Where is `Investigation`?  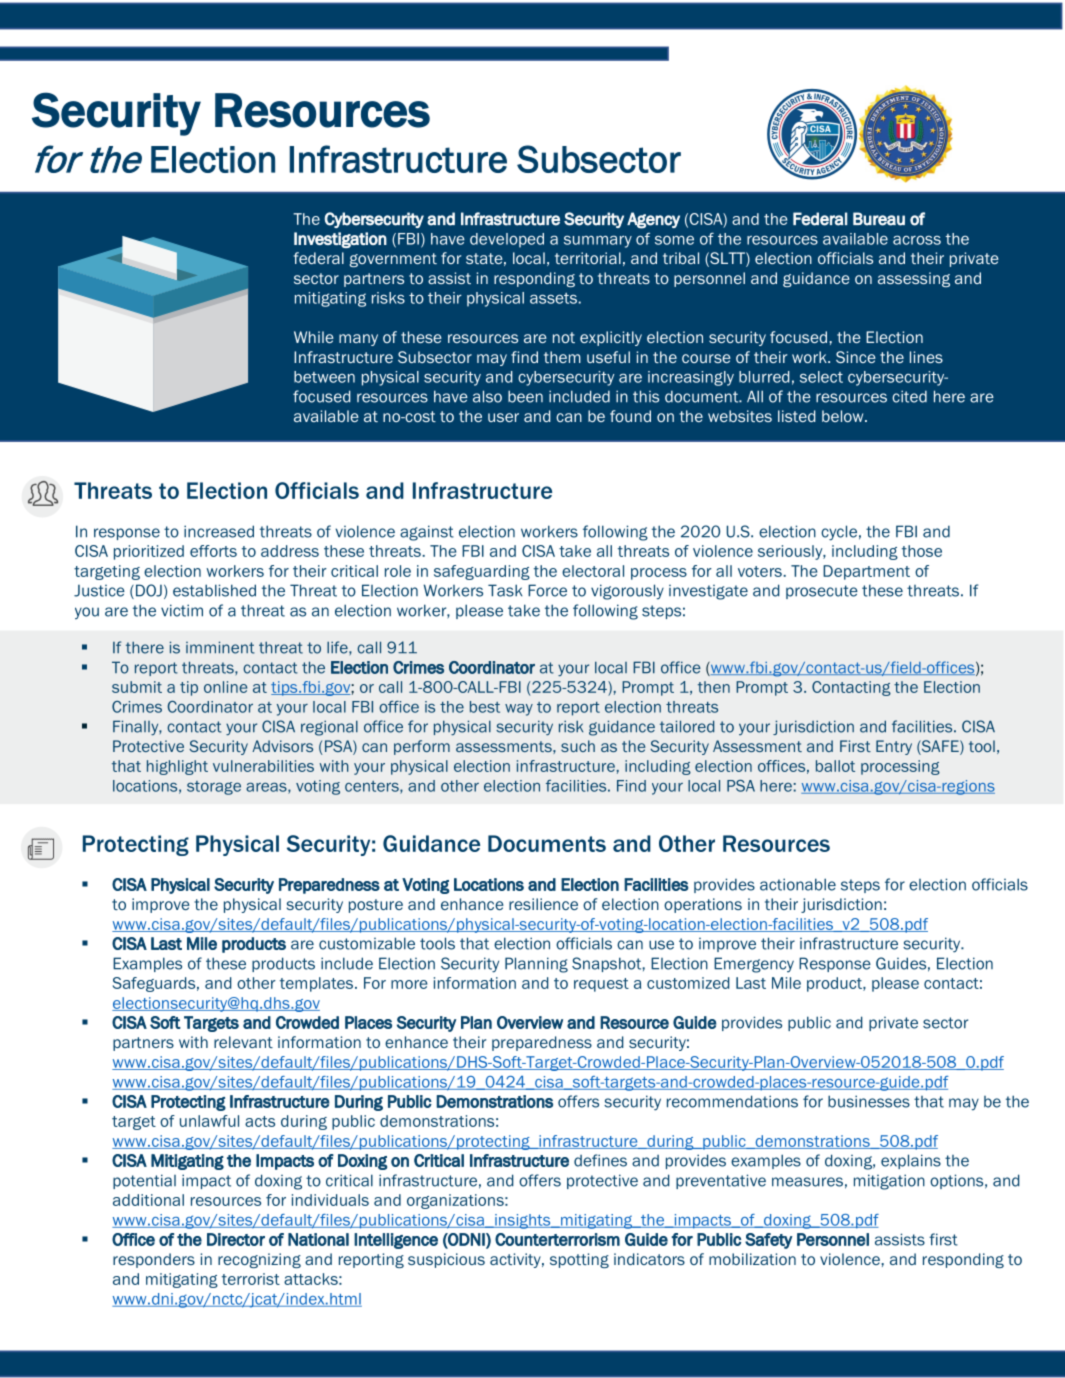 Investigation is located at coordinates (340, 240).
